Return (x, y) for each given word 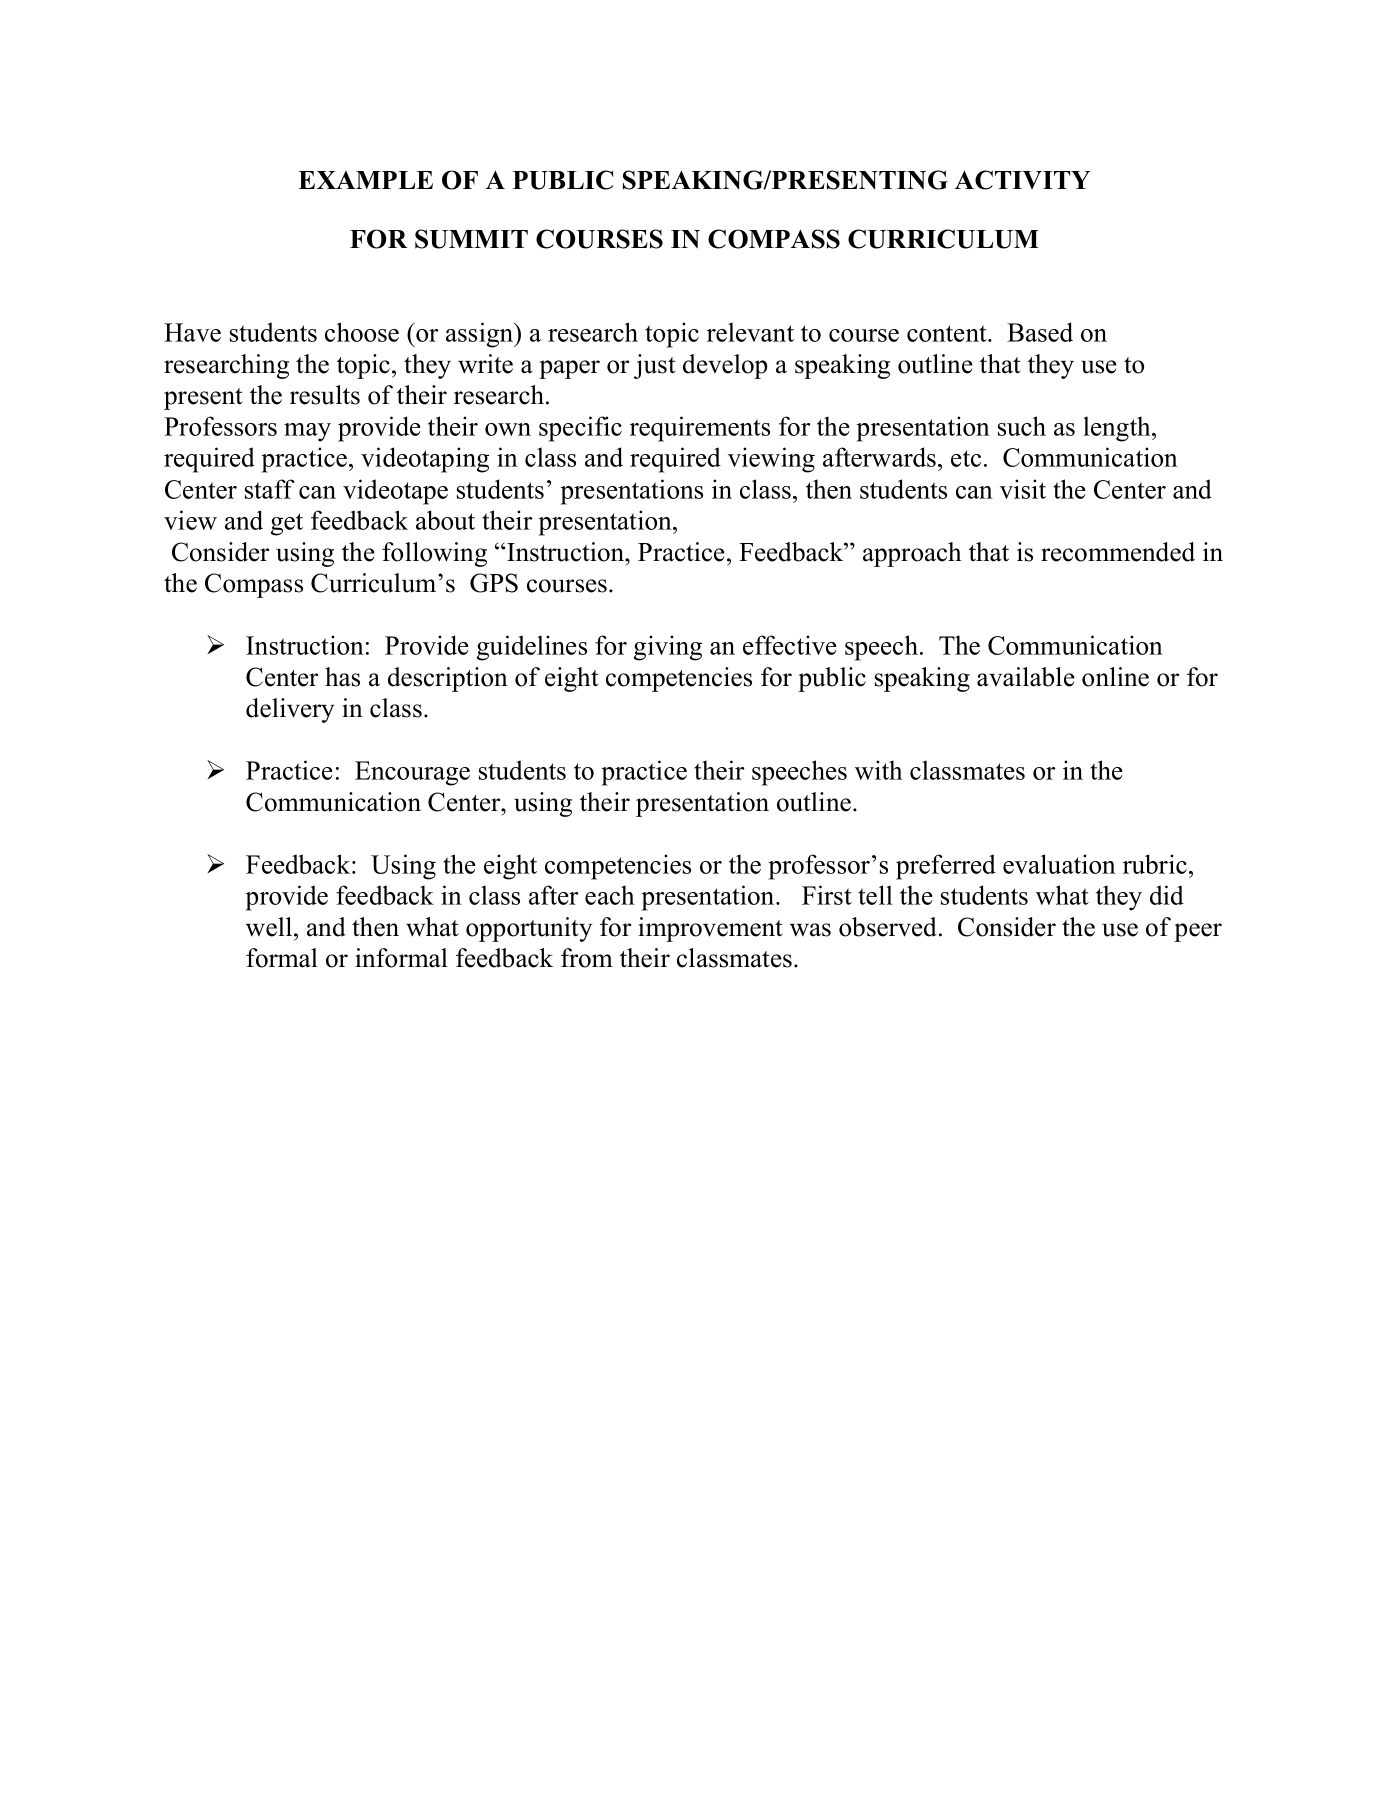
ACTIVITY (1022, 180)
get (287, 524)
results (325, 395)
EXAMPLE (365, 180)
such (1022, 426)
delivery (290, 710)
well (270, 927)
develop (725, 366)
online (1115, 677)
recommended (1118, 552)
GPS (494, 583)
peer (1198, 932)
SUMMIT (471, 239)
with (879, 770)
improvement (710, 929)
